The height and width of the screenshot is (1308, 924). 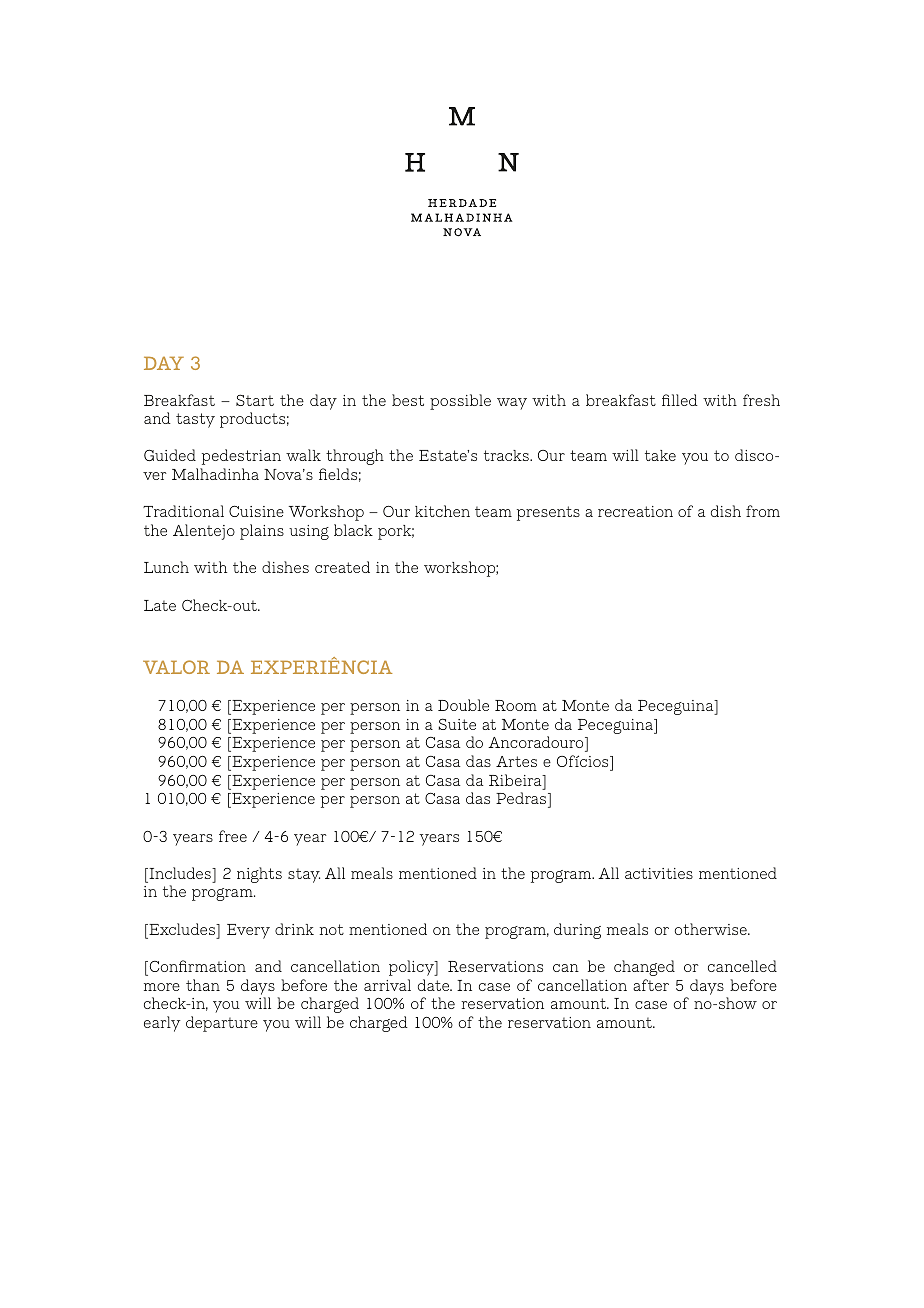 What do you see at coordinates (195, 420) in the screenshot?
I see `tasty` at bounding box center [195, 420].
